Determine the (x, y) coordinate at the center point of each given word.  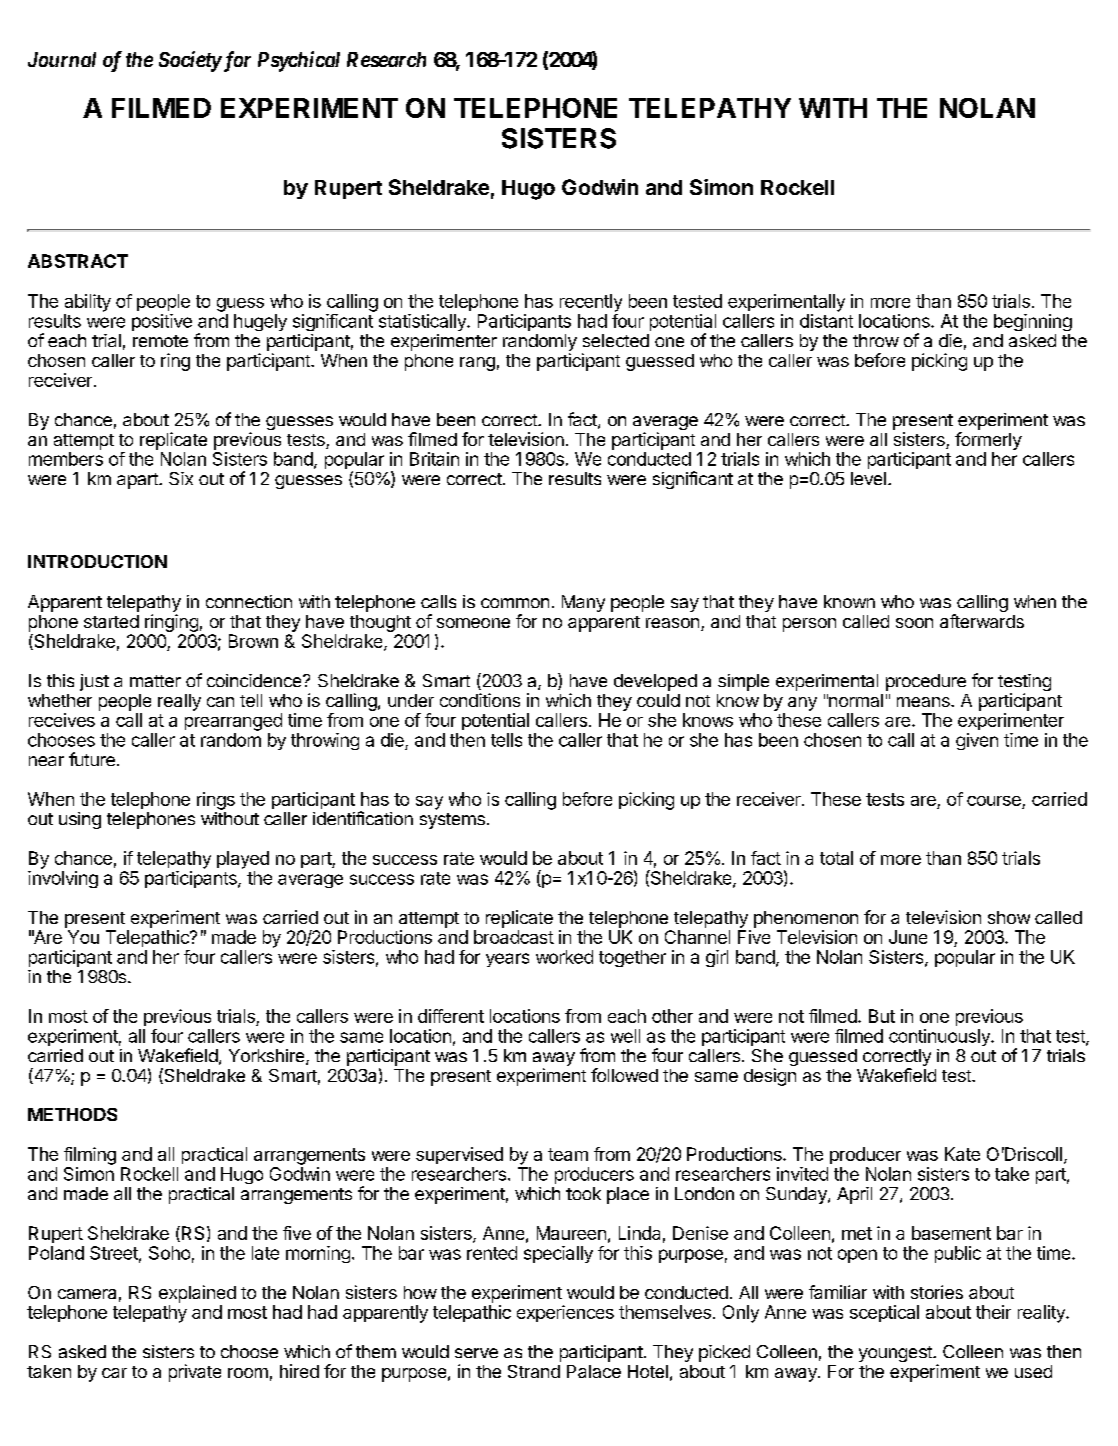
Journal (62, 59)
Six (181, 478)
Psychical (299, 61)
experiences (565, 1313)
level (868, 478)
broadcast (514, 937)
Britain (434, 459)
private (195, 1373)
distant (826, 321)
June (908, 937)
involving (63, 879)
